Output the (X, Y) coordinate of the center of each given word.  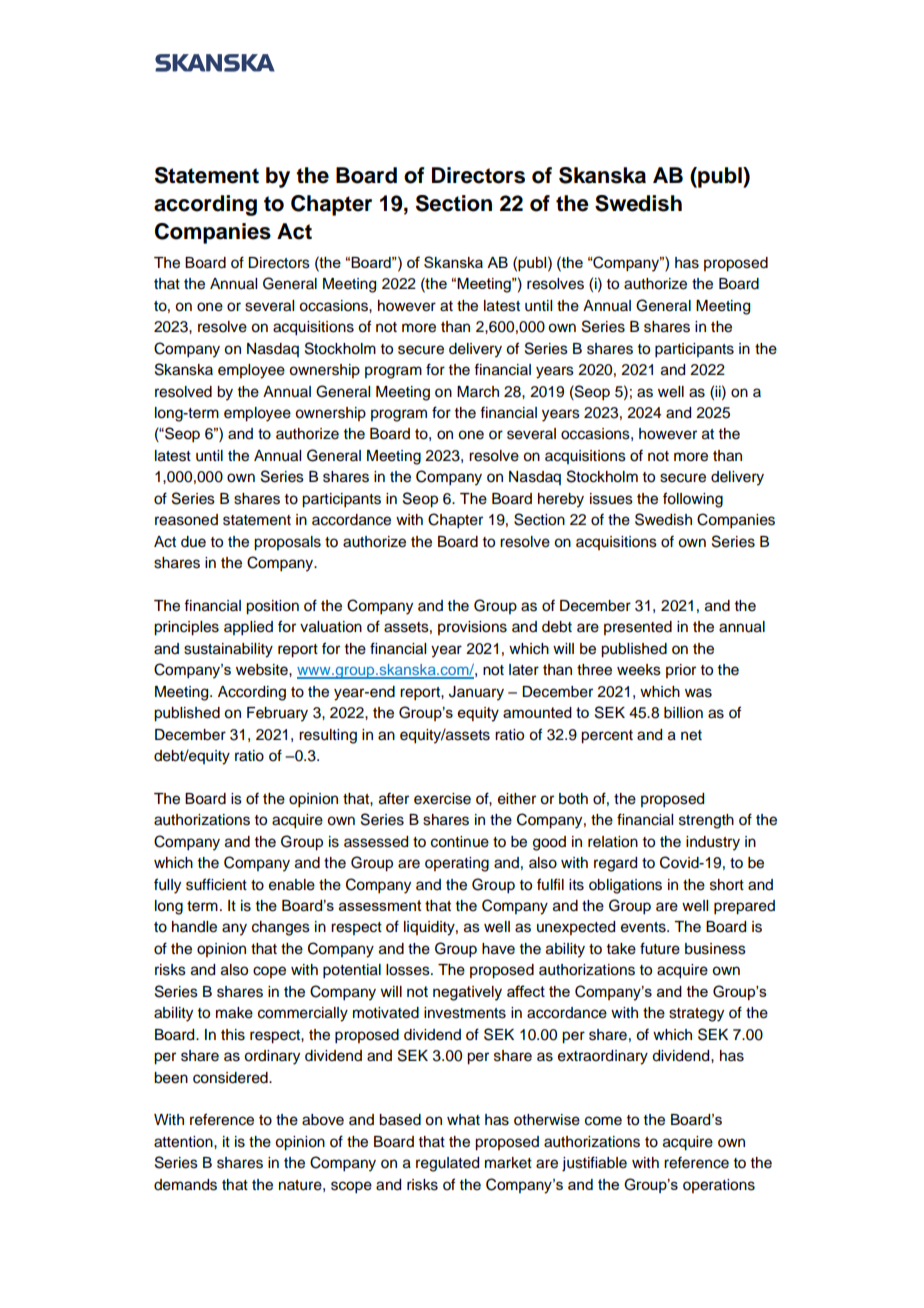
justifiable (594, 1164)
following (693, 500)
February (277, 714)
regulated (447, 1164)
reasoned (186, 520)
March (478, 392)
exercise (442, 799)
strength (706, 821)
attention (184, 1142)
